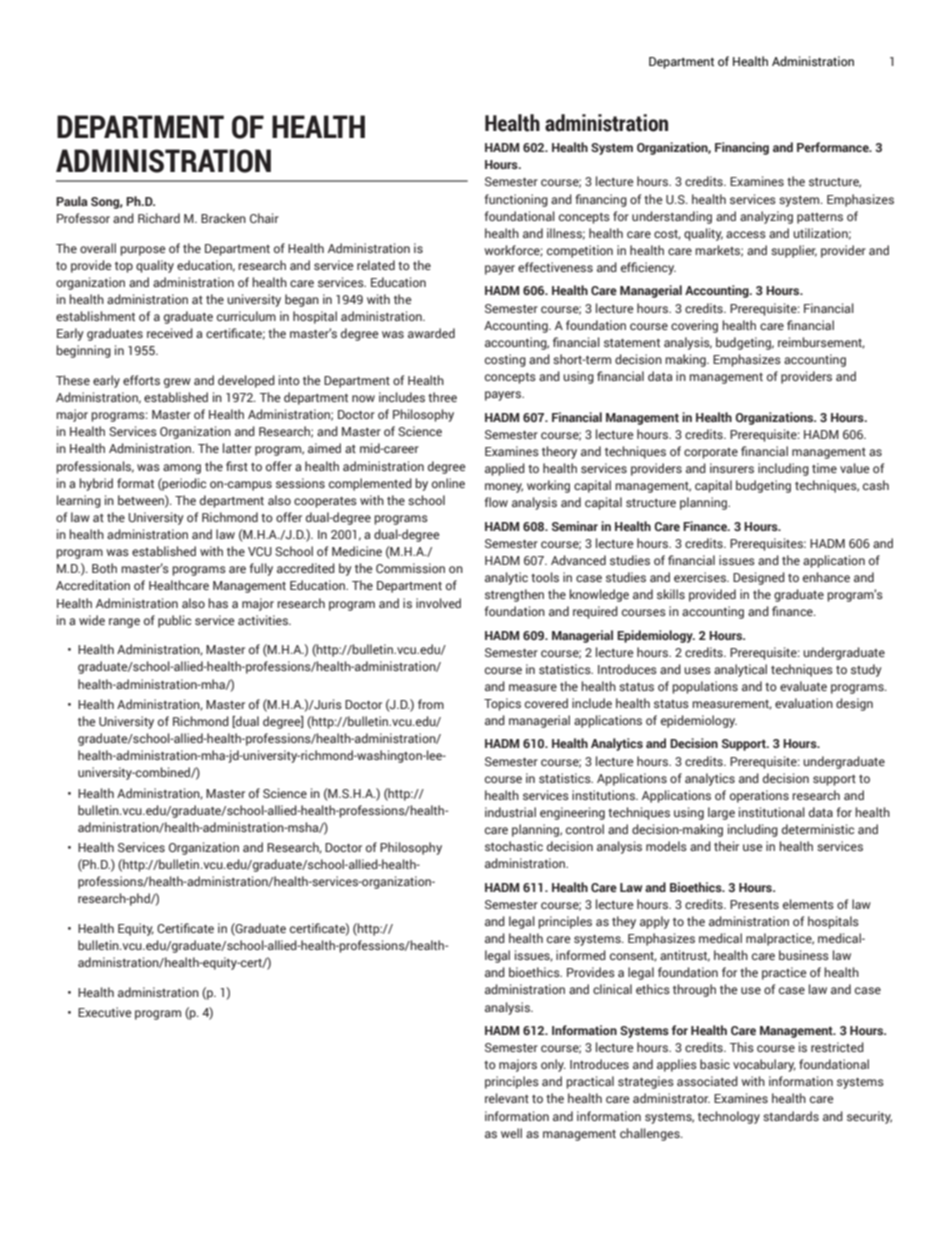 The width and height of the page is (952, 1233). I want to click on public, so click(174, 621).
